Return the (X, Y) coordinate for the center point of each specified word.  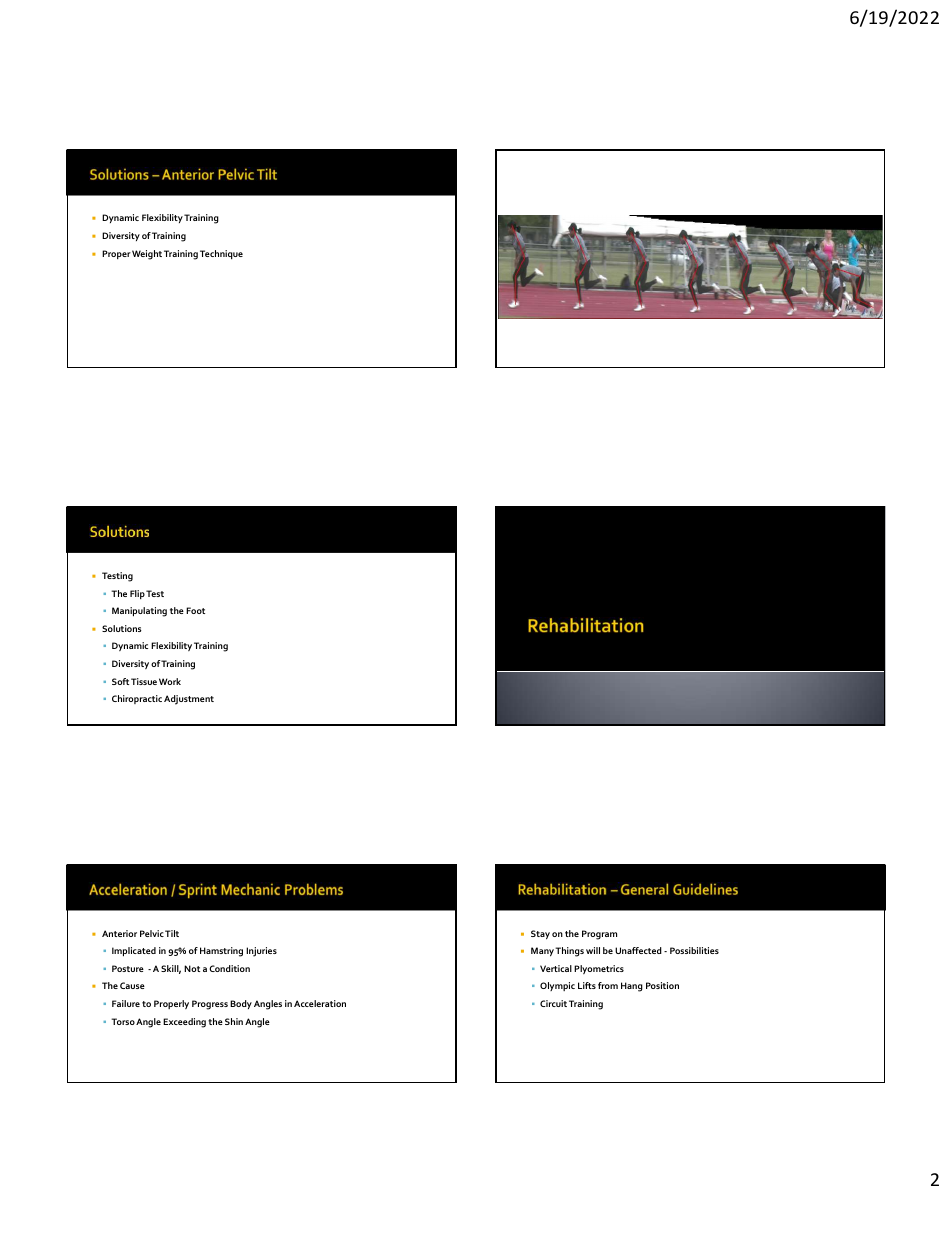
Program (599, 935)
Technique (221, 254)
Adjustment (189, 700)
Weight (148, 255)
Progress (210, 1005)
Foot (195, 610)
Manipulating (139, 612)
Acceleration (320, 1003)
